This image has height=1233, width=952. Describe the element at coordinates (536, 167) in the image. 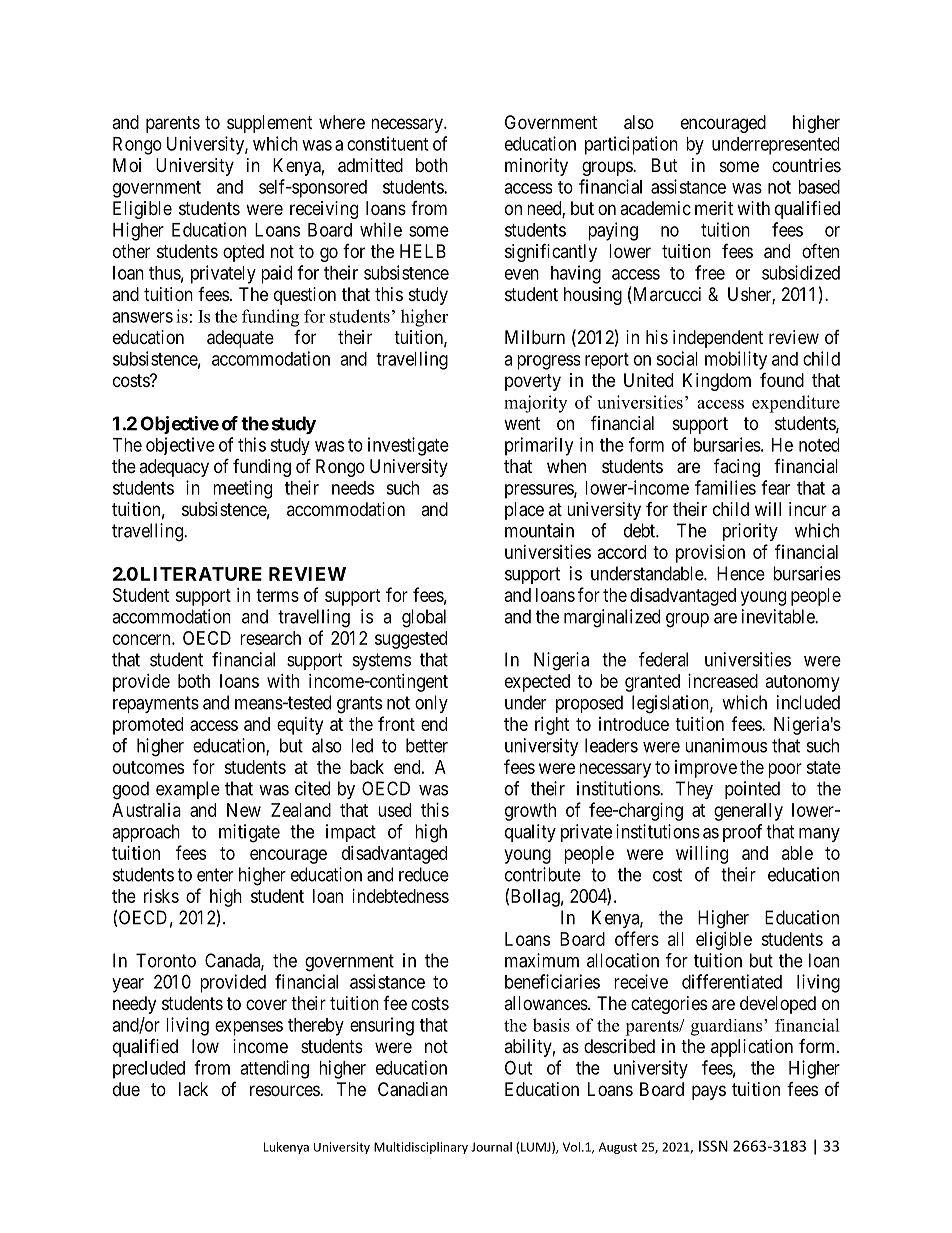

I see `minority` at that location.
